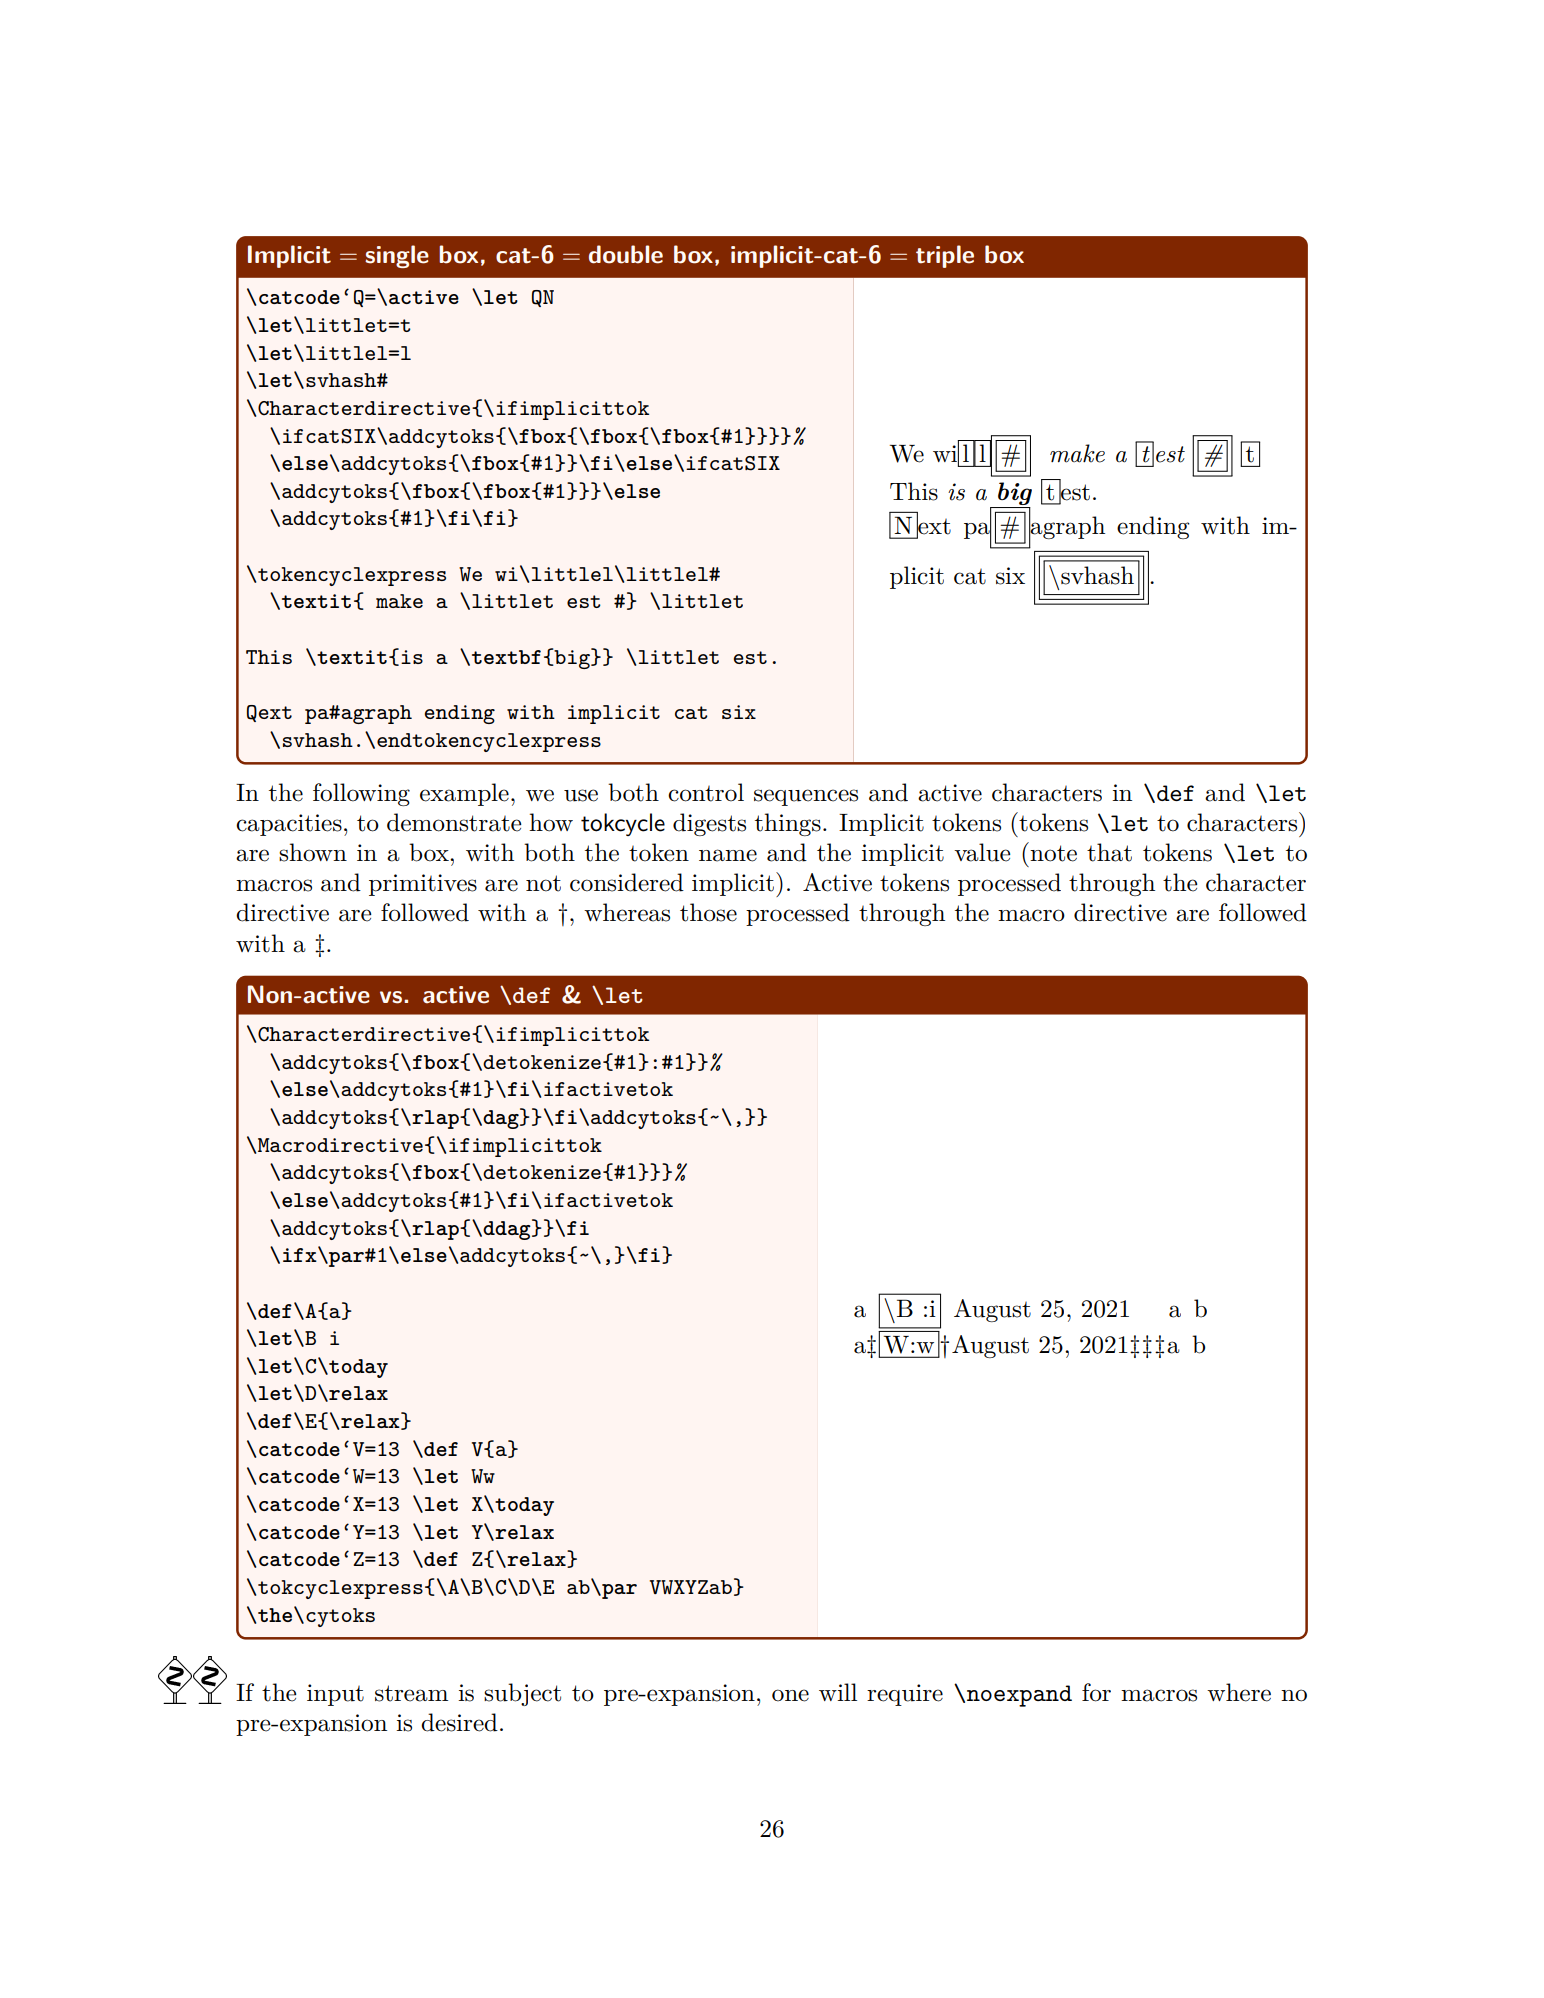 This screenshot has height=1998, width=1544. What do you see at coordinates (708, 912) in the screenshot?
I see `those` at bounding box center [708, 912].
